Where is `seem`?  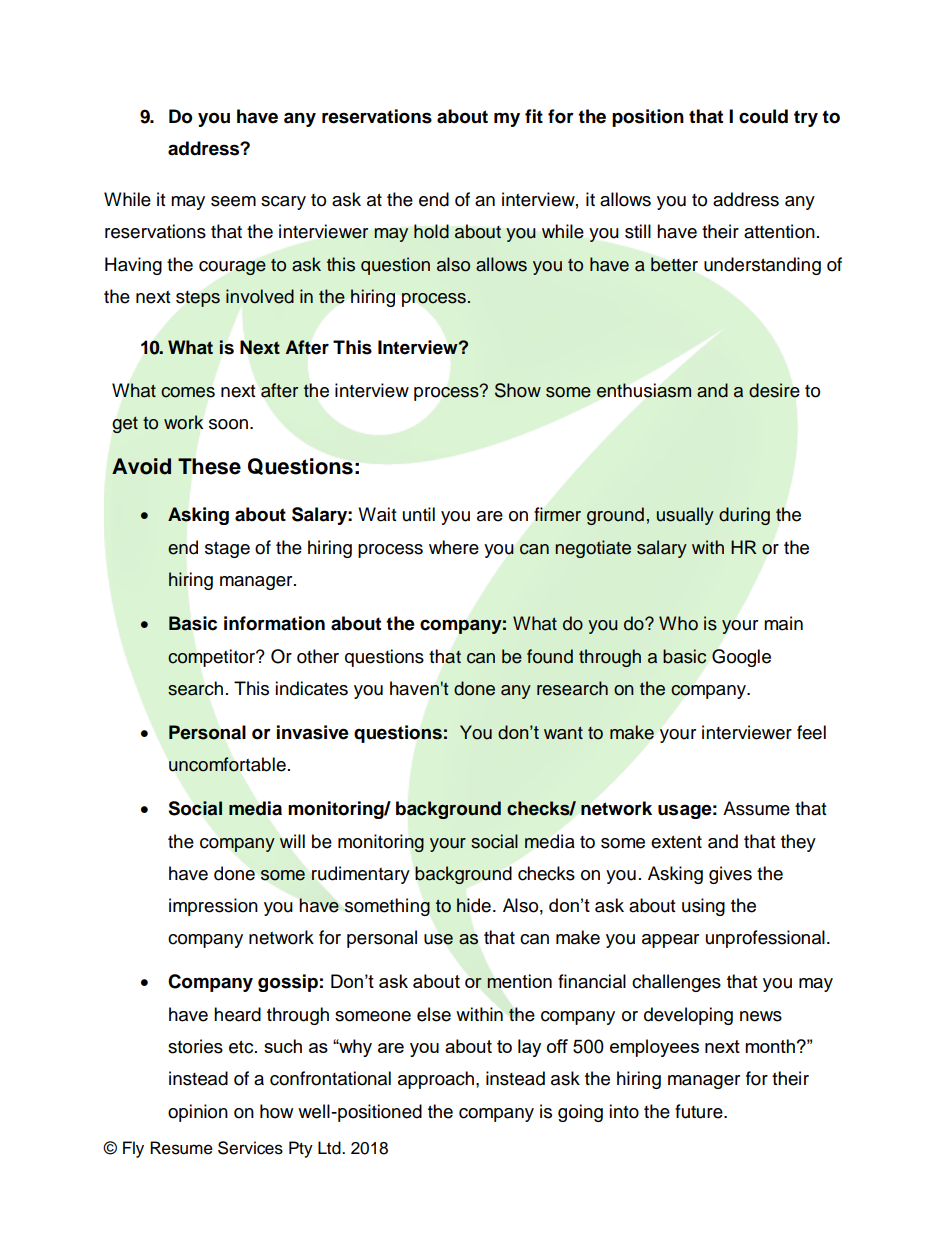
seem is located at coordinates (233, 201).
